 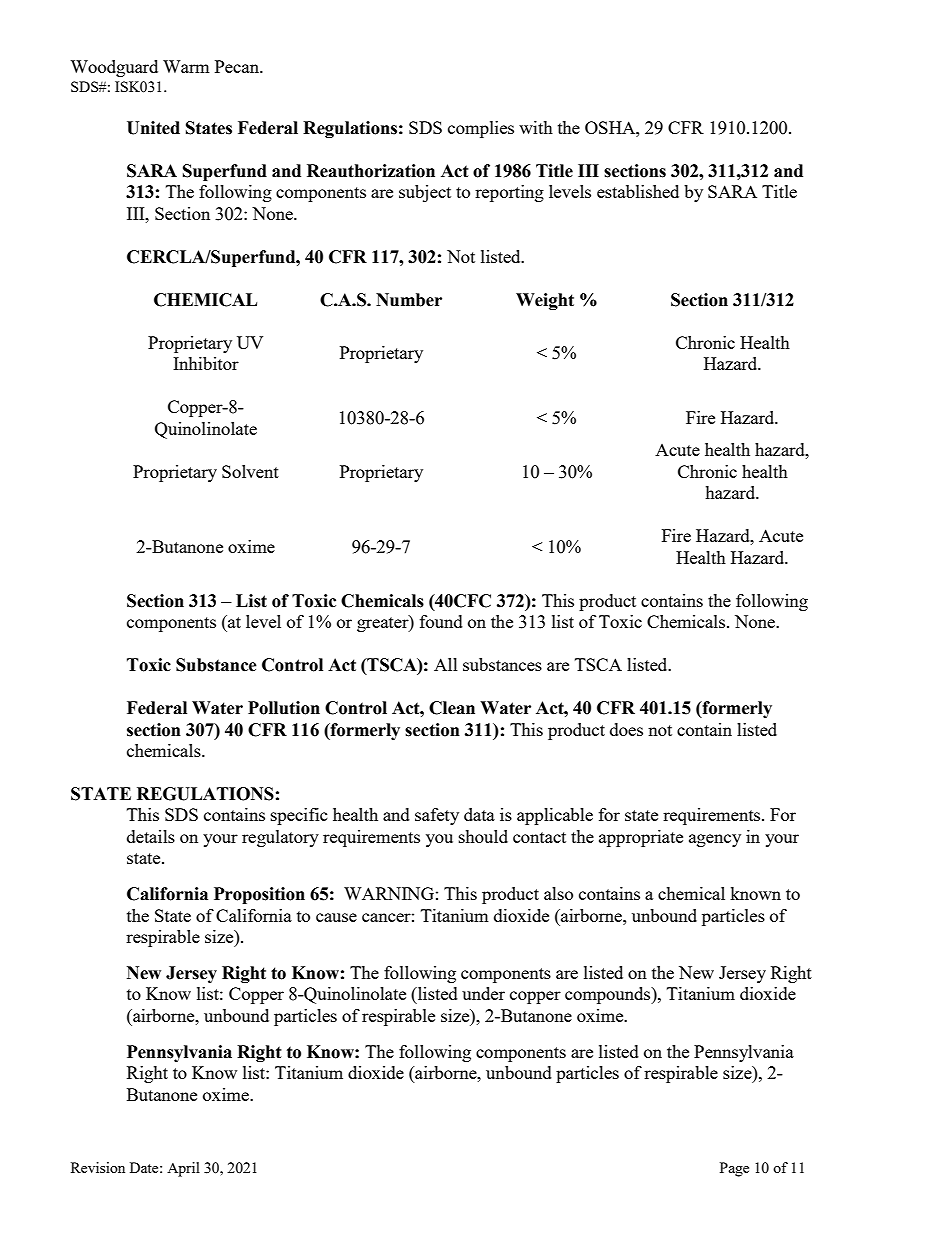 What do you see at coordinates (638, 191) in the document?
I see `established` at bounding box center [638, 191].
